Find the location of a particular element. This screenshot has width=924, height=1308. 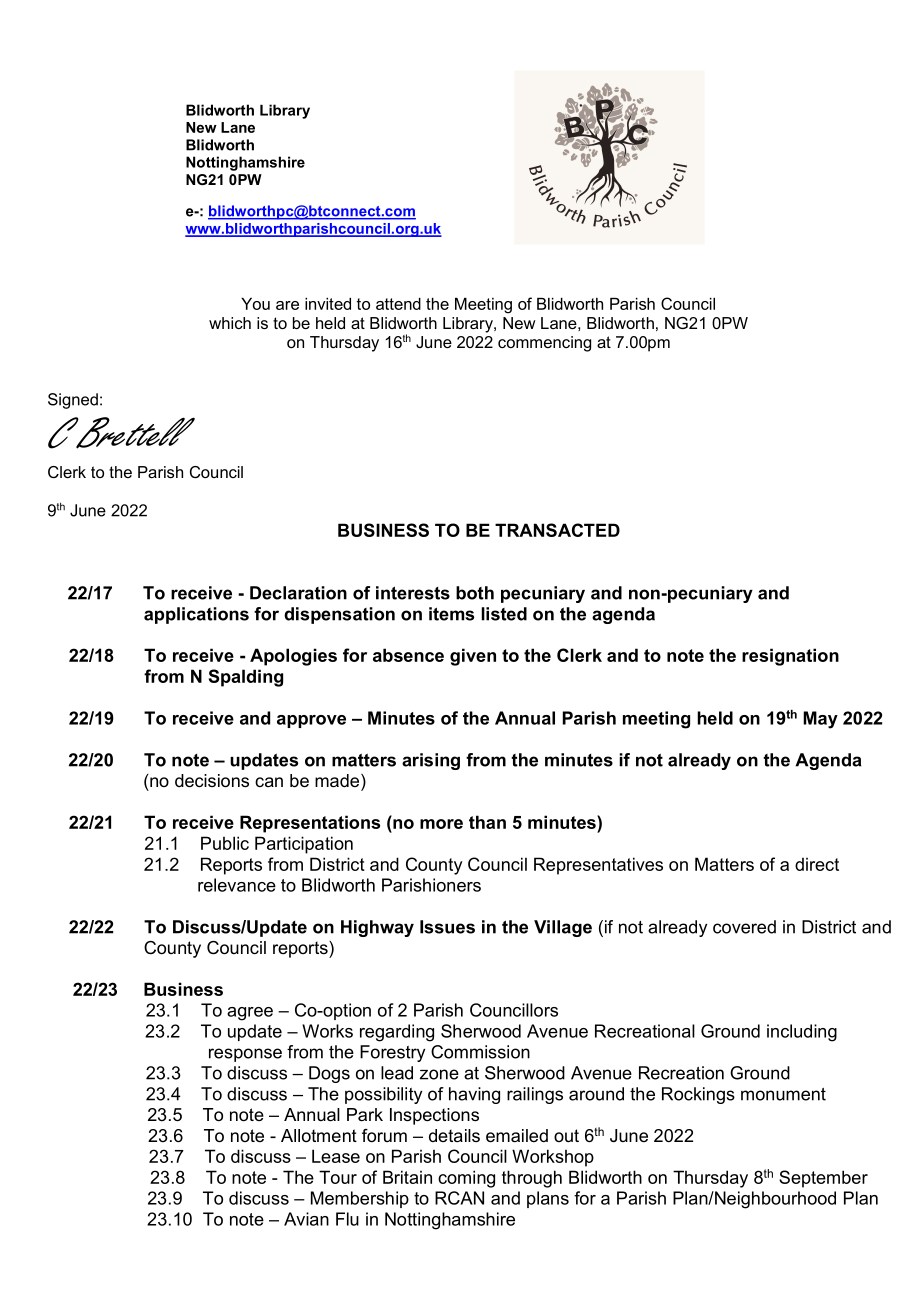

commencing is located at coordinates (544, 344).
